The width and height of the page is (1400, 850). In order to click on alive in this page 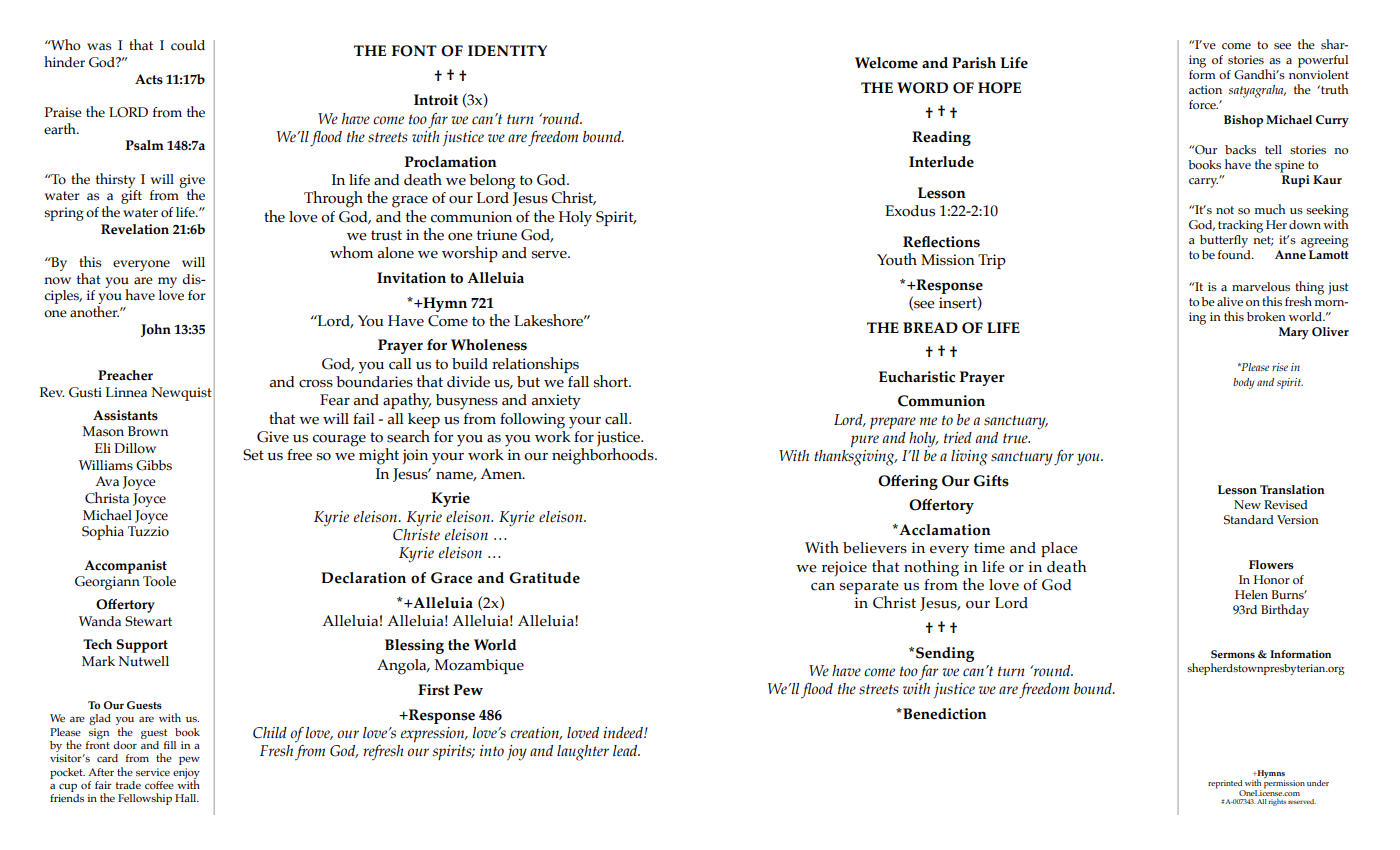, I will do `click(1230, 302)`.
